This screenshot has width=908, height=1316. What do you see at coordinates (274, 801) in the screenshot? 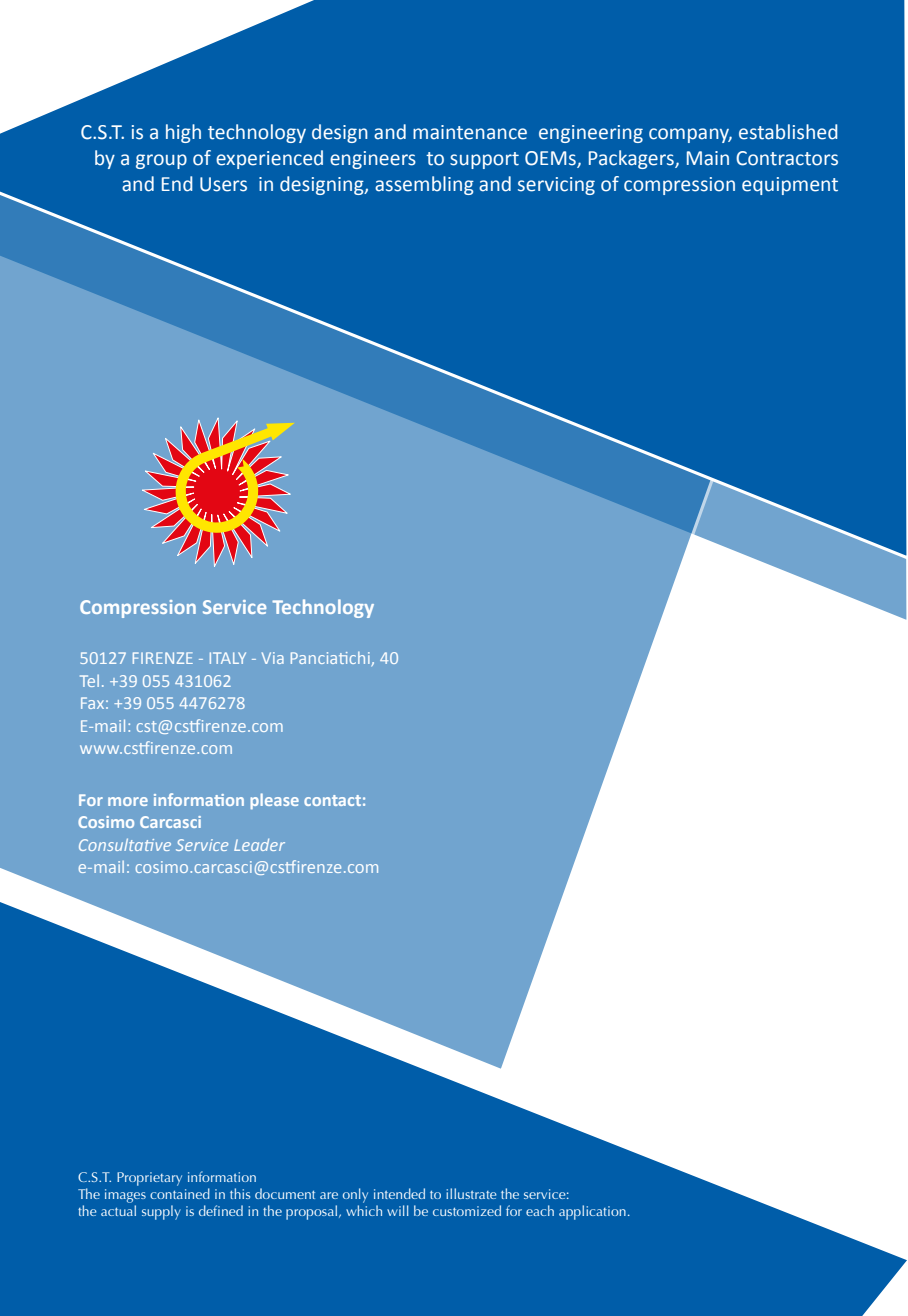
I see `please` at bounding box center [274, 801].
